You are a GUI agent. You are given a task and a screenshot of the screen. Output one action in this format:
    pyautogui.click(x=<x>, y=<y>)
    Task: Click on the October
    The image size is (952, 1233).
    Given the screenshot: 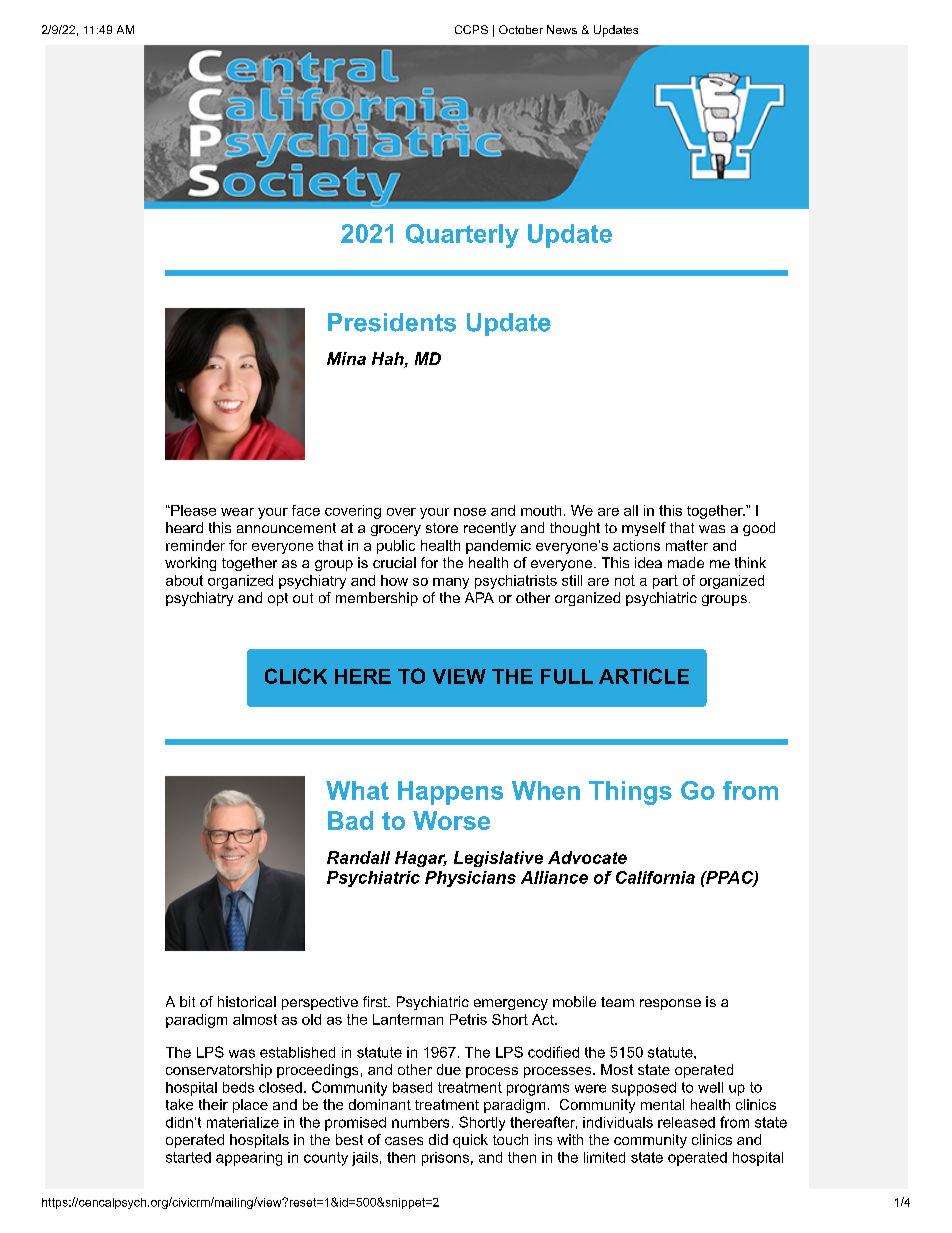 What is the action you would take?
    pyautogui.click(x=521, y=29)
